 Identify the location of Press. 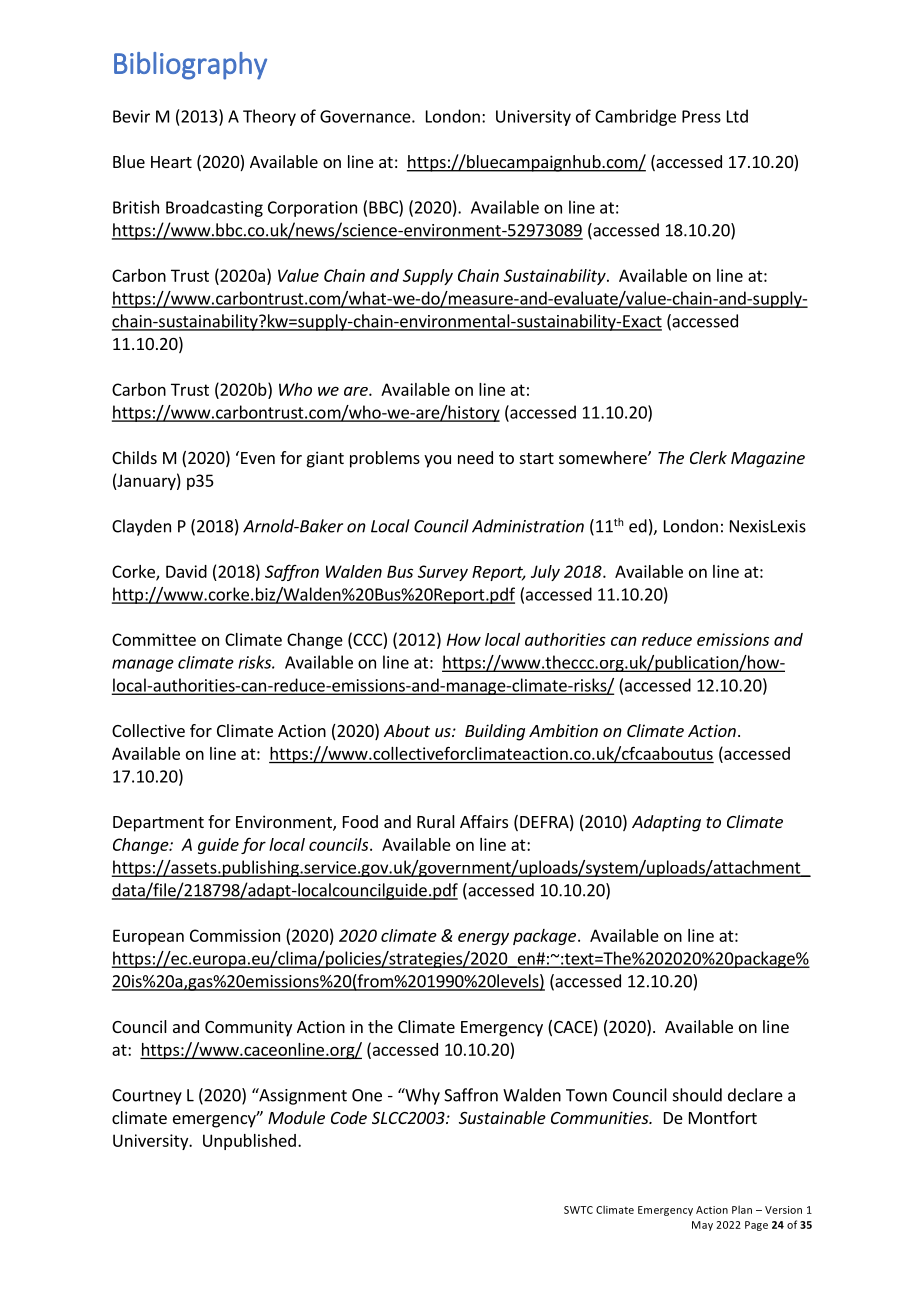
(701, 116).
